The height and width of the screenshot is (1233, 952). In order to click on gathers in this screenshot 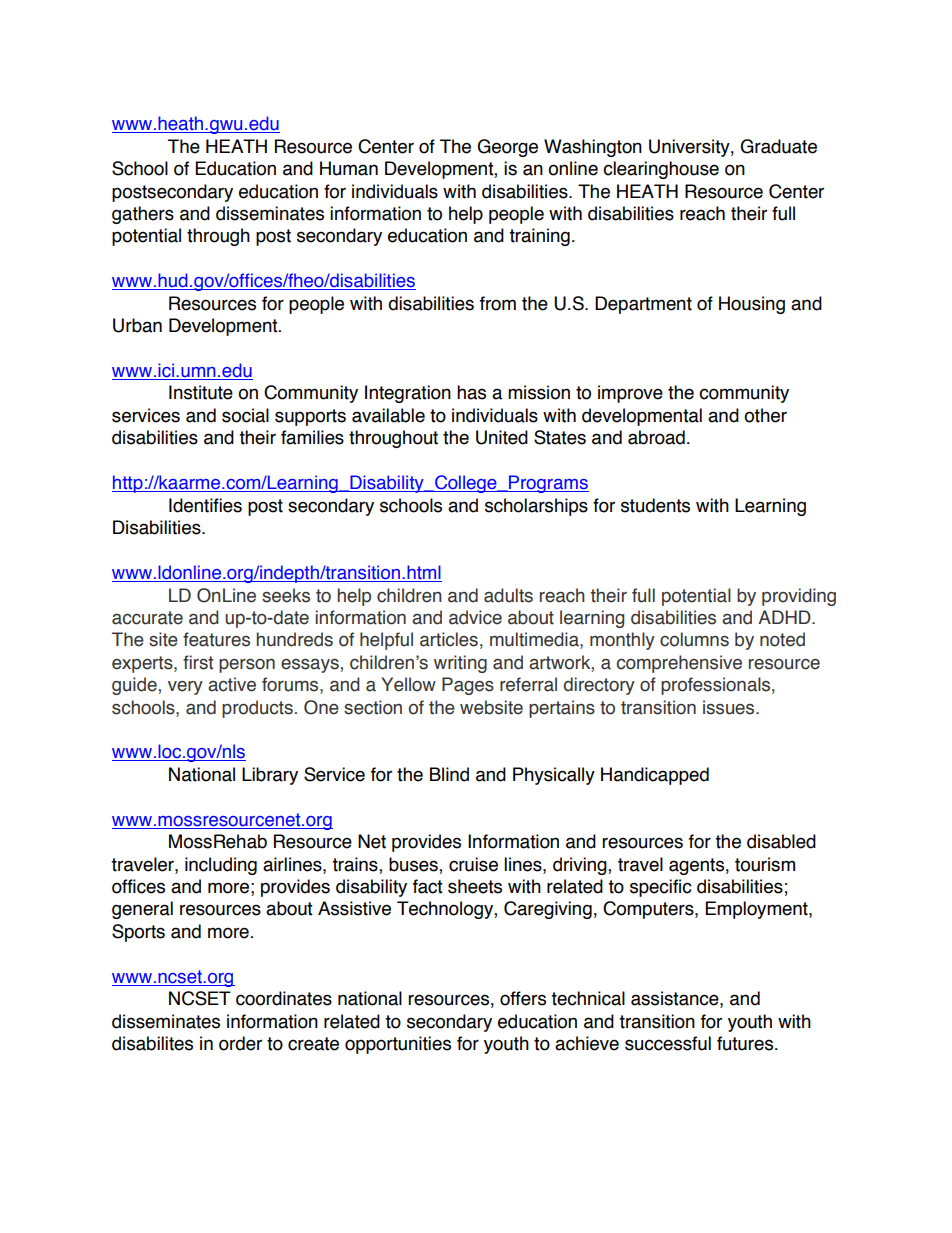, I will do `click(143, 215)`.
